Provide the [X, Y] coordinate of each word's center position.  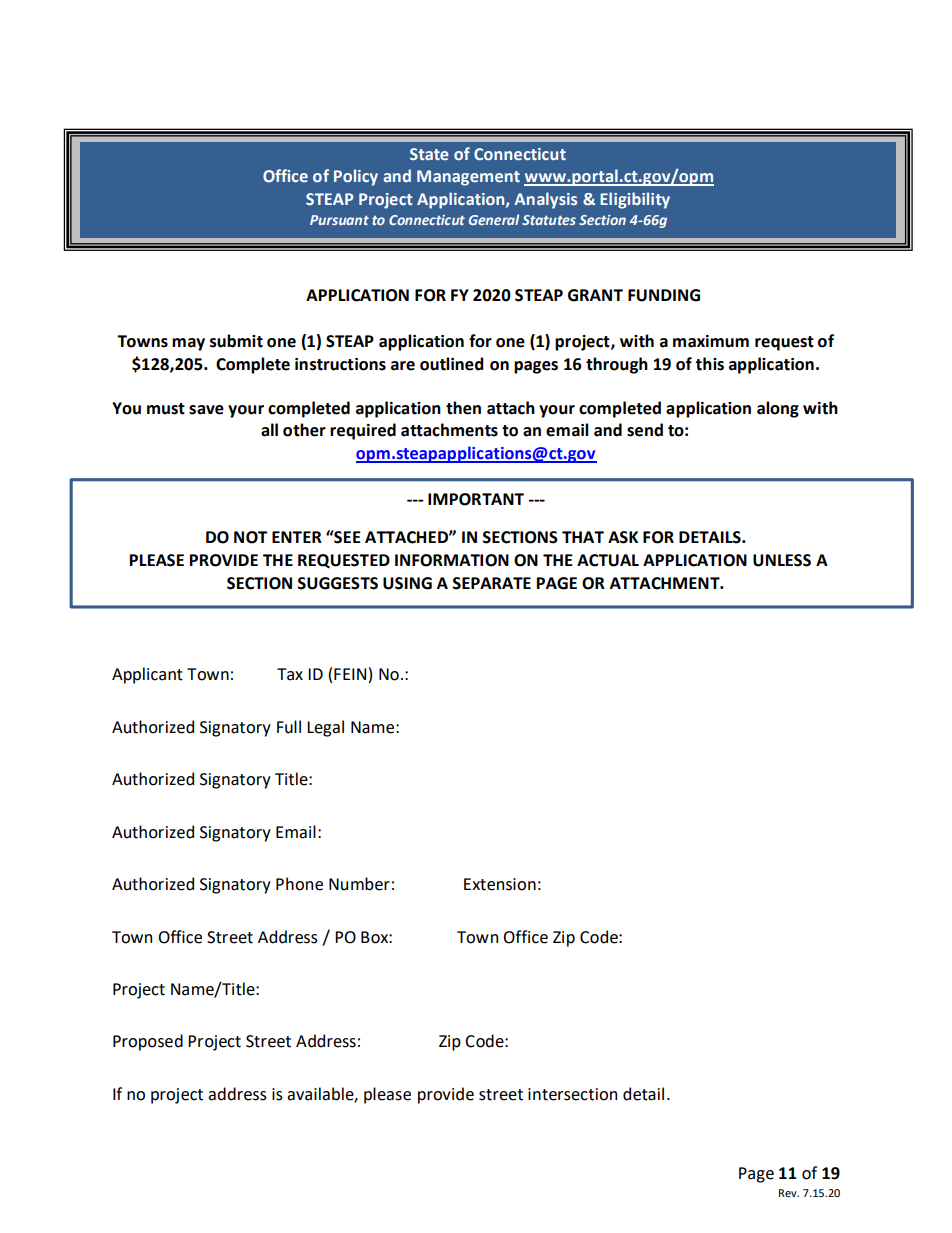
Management [468, 178]
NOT [250, 537]
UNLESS [782, 560]
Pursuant [339, 220]
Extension [500, 884]
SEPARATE [491, 583]
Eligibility [635, 200]
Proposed [148, 1042]
